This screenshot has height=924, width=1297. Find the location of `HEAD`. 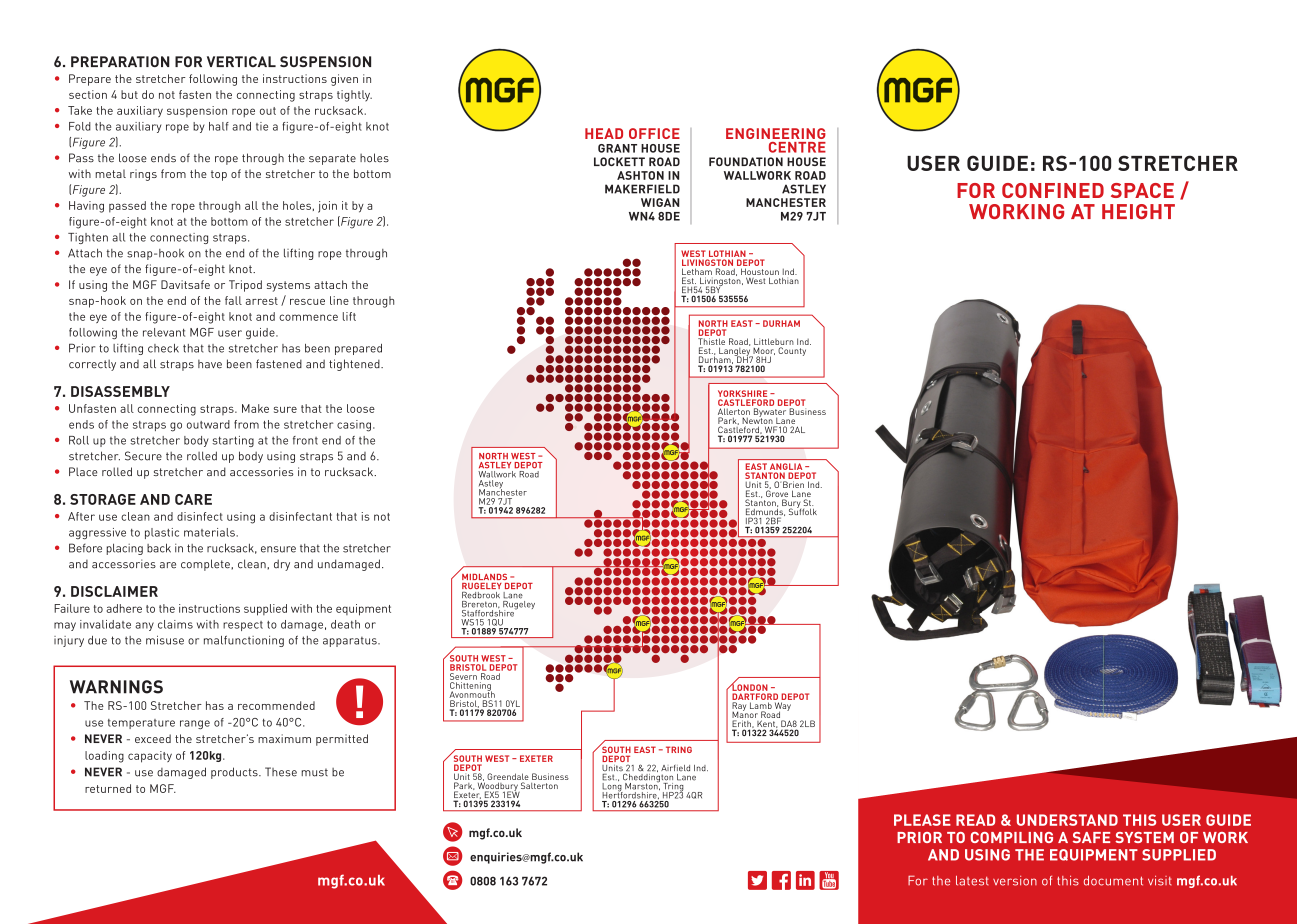

HEAD is located at coordinates (604, 133).
